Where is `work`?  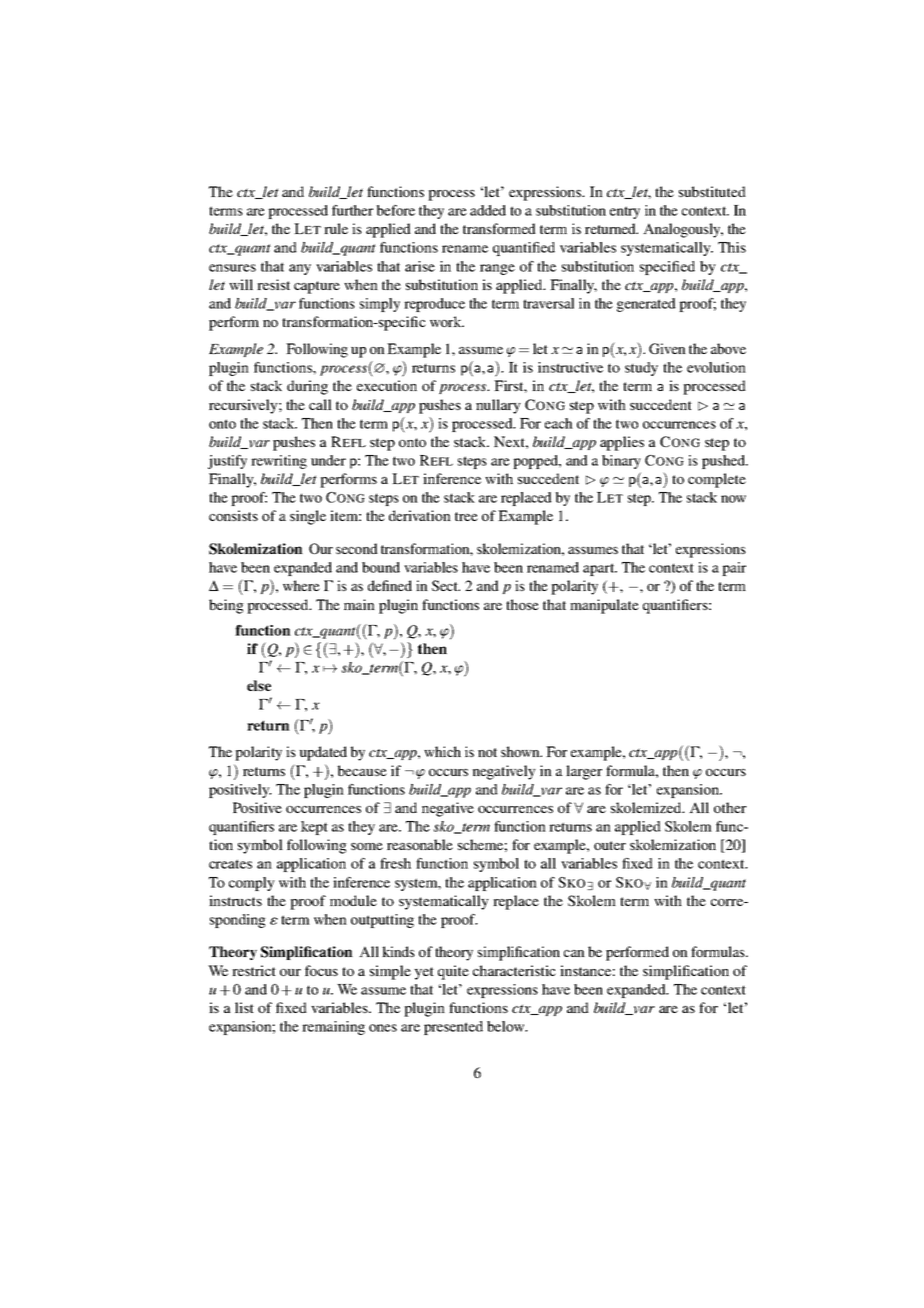
work is located at coordinates (447, 321).
